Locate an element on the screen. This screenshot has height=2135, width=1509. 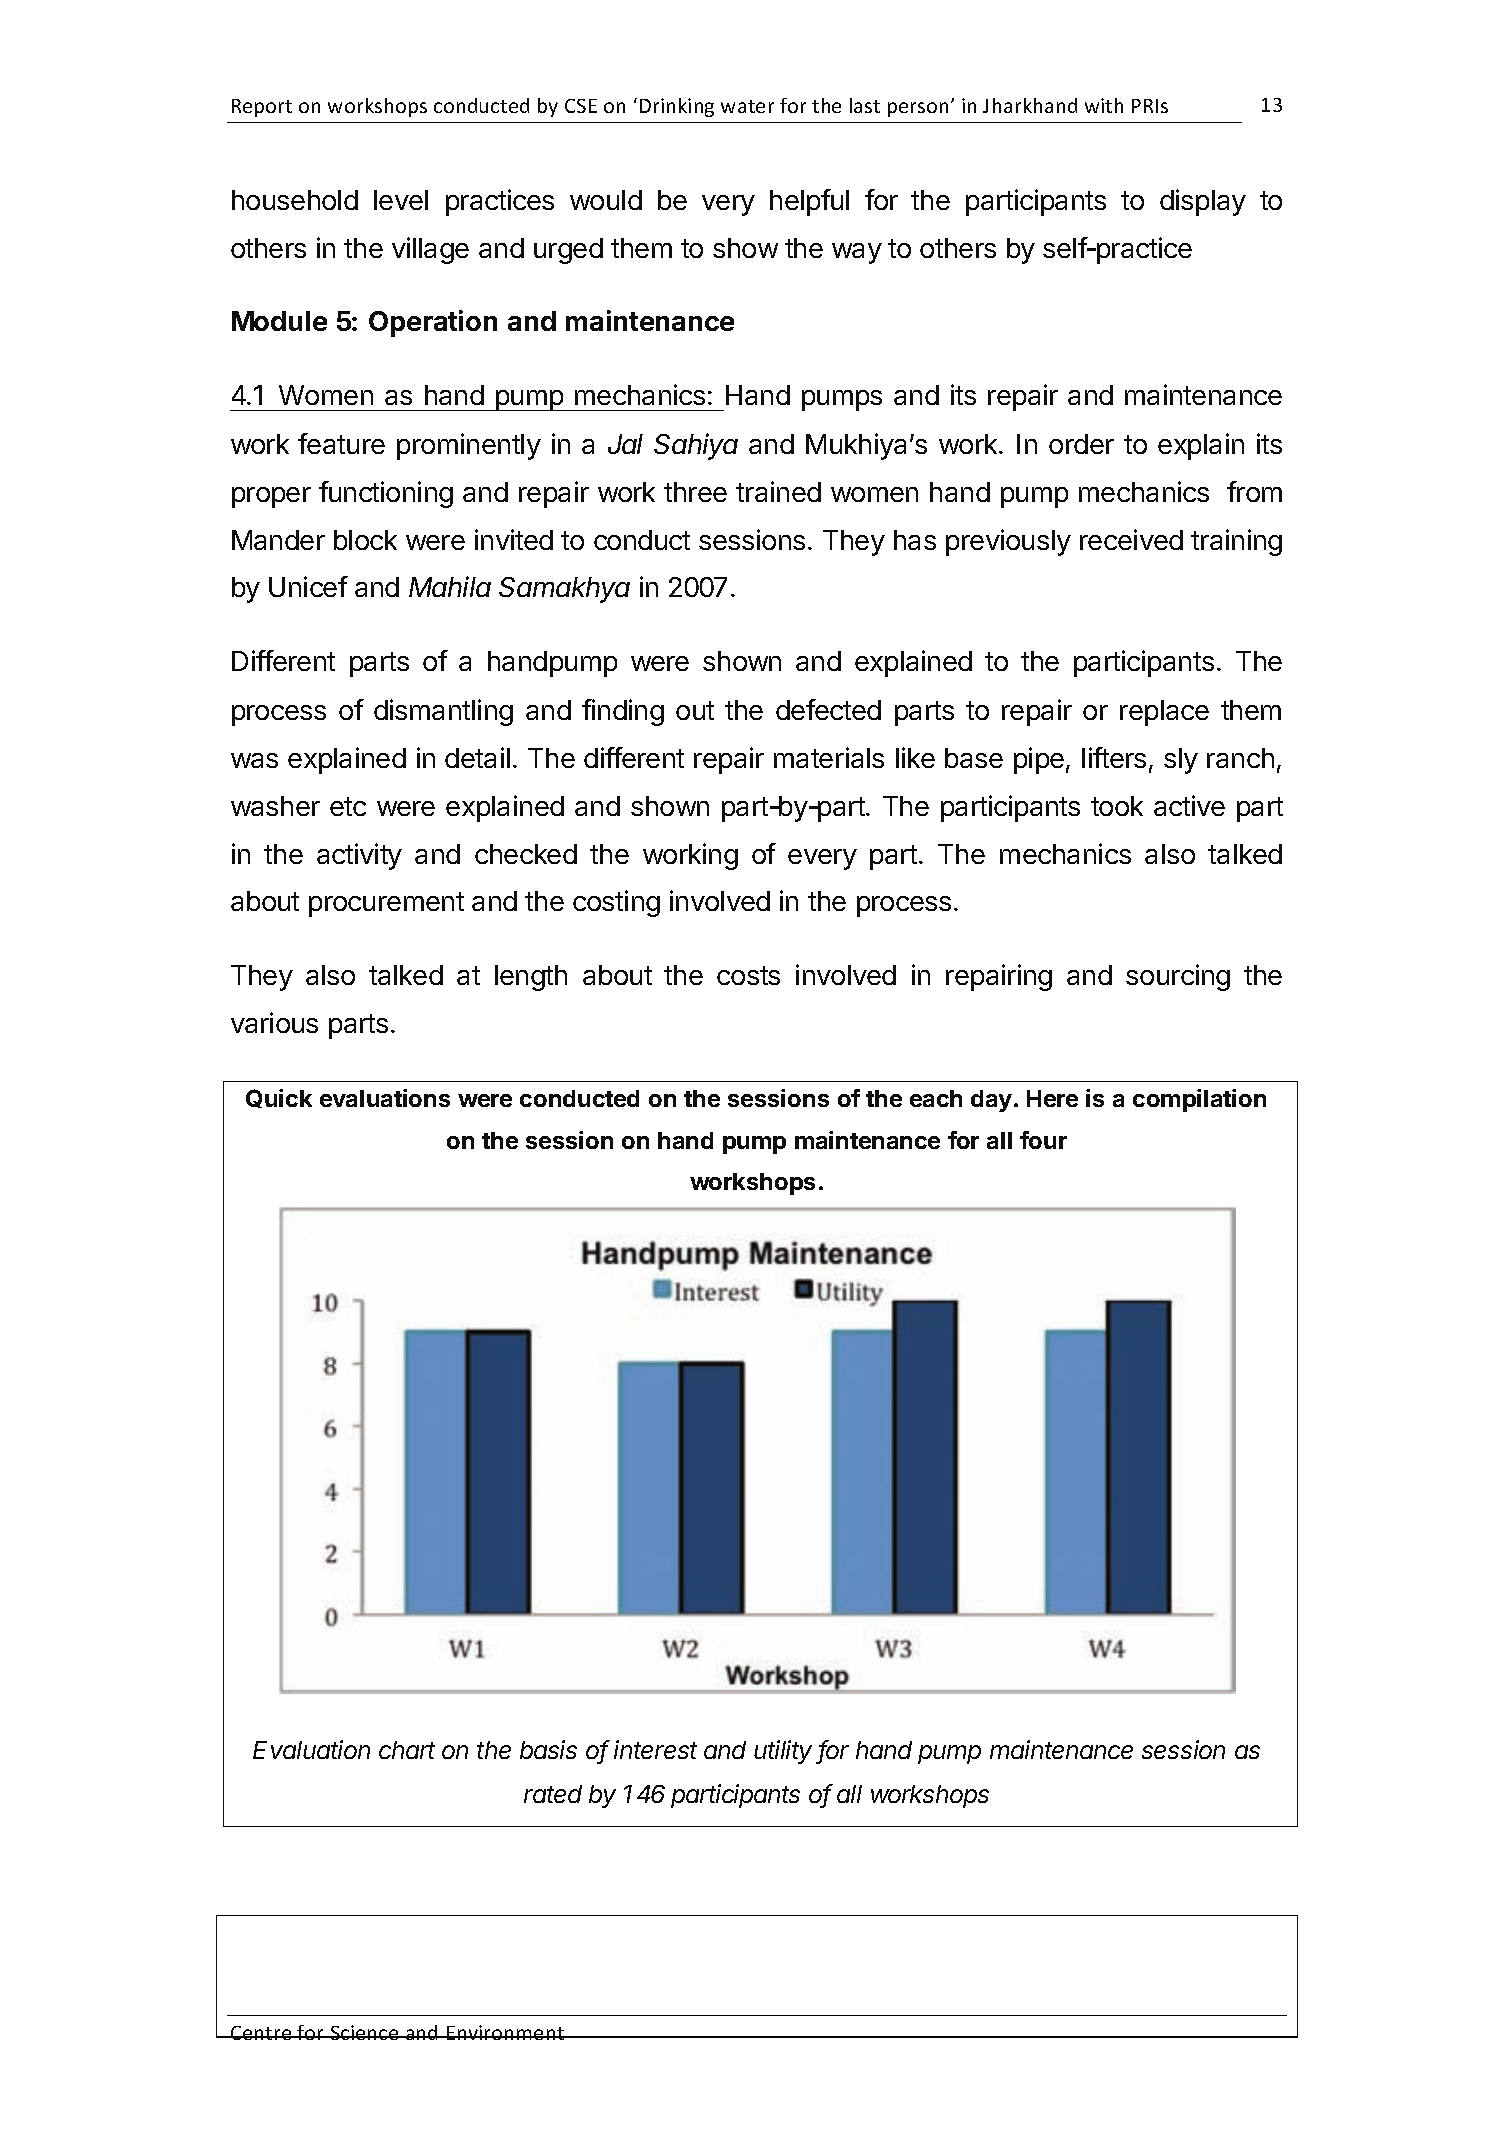
display is located at coordinates (1203, 202).
